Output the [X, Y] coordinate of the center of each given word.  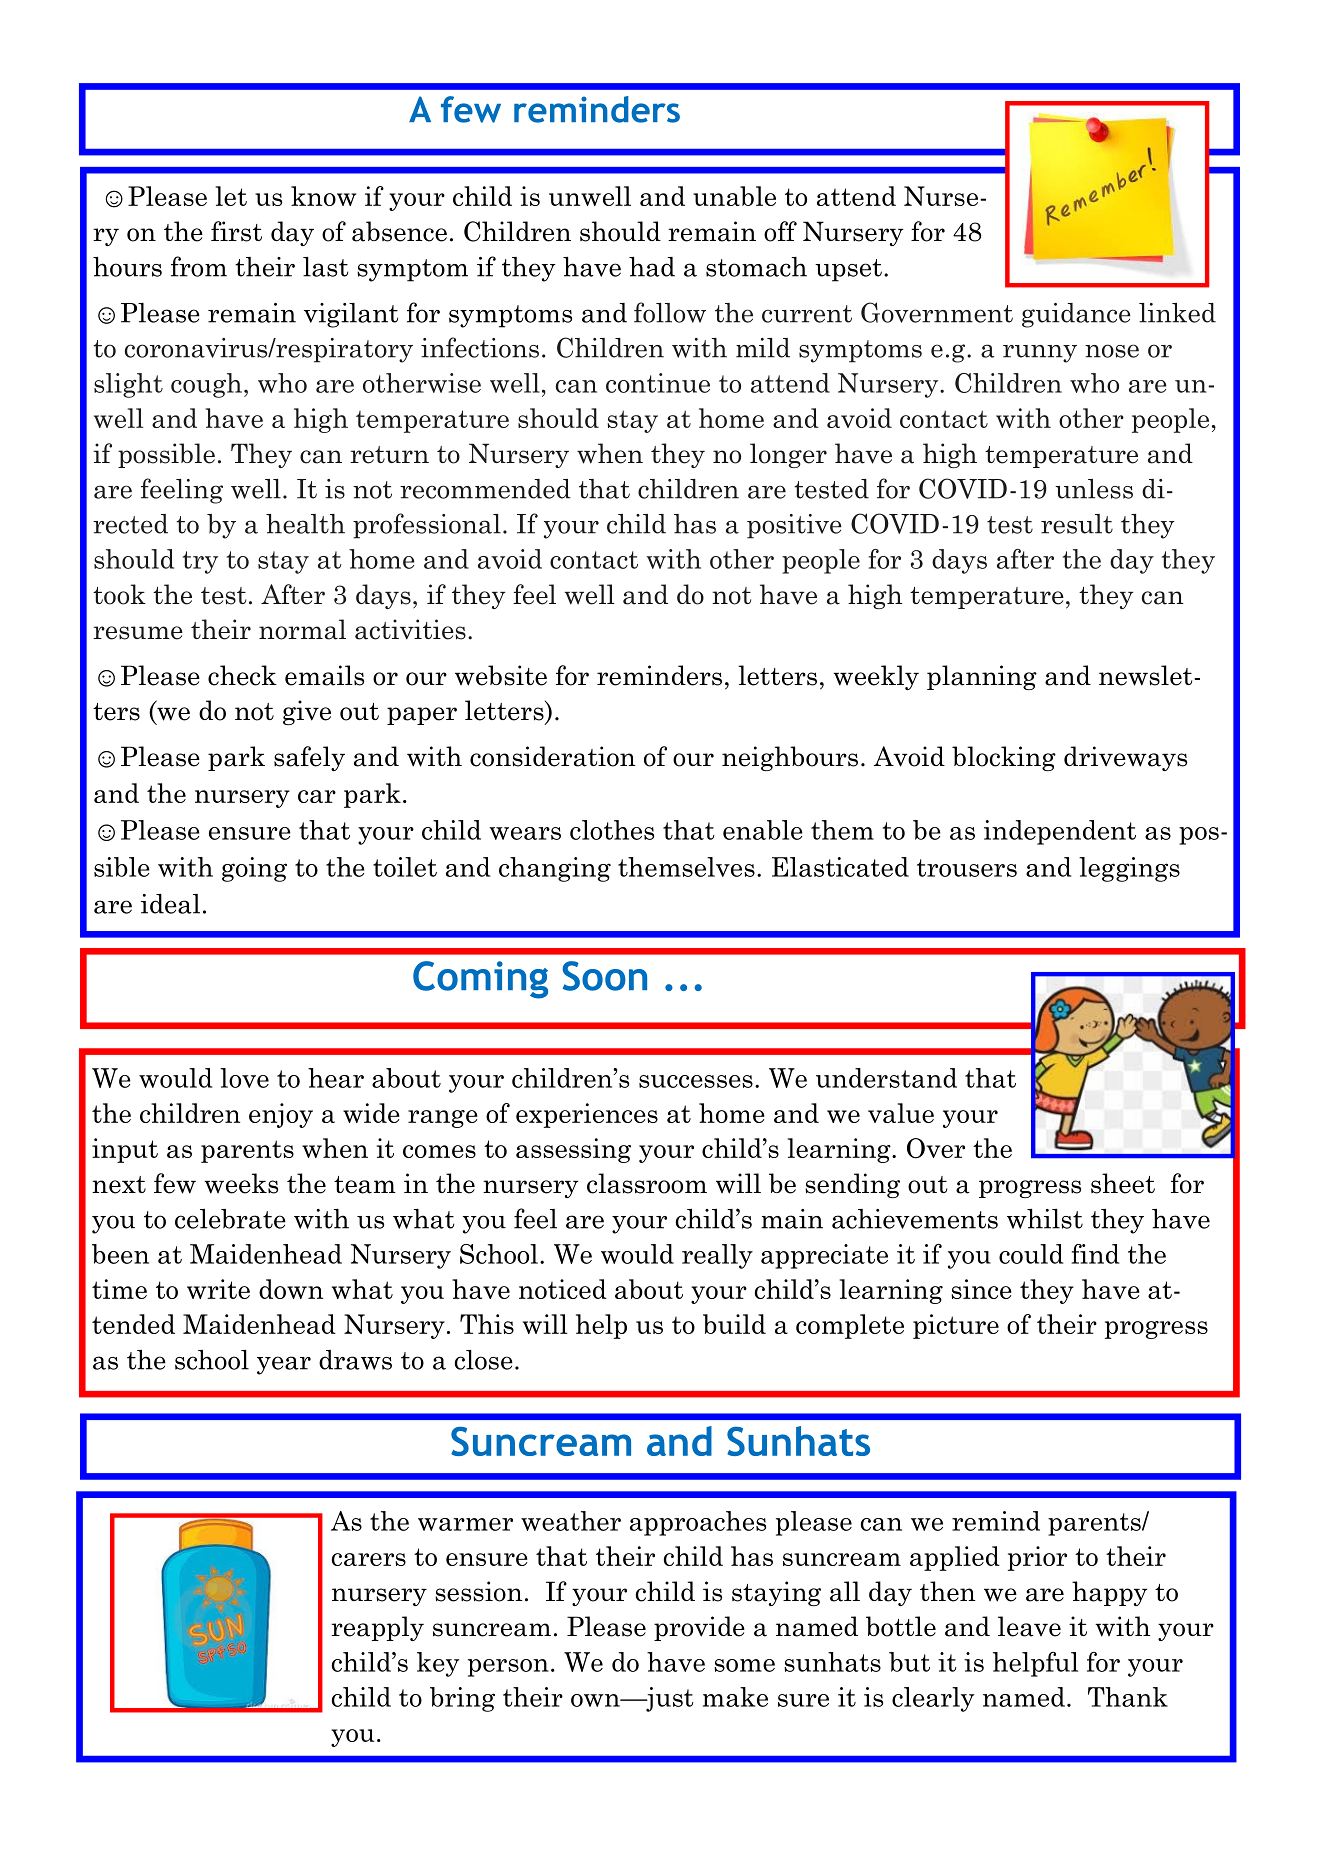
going [254, 869]
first [236, 231]
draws [355, 1360]
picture [956, 1326]
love [244, 1078]
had [652, 267]
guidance [1076, 315]
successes [696, 1081]
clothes [612, 830]
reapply [377, 1628]
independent [1060, 832]
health [305, 524]
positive [794, 526]
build [734, 1324]
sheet [1123, 1183]
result [1077, 524]
